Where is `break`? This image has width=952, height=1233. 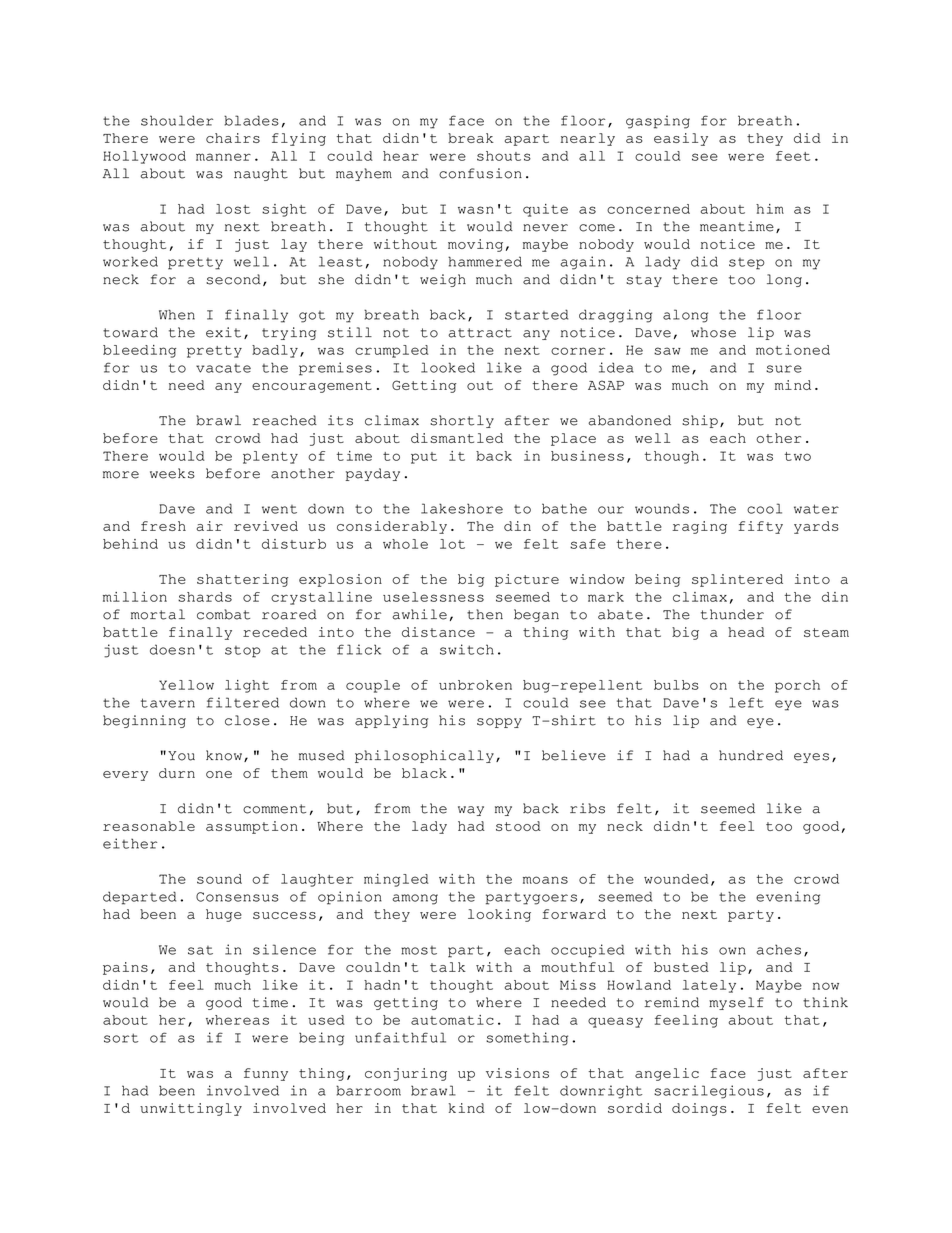
break is located at coordinates (471, 138).
